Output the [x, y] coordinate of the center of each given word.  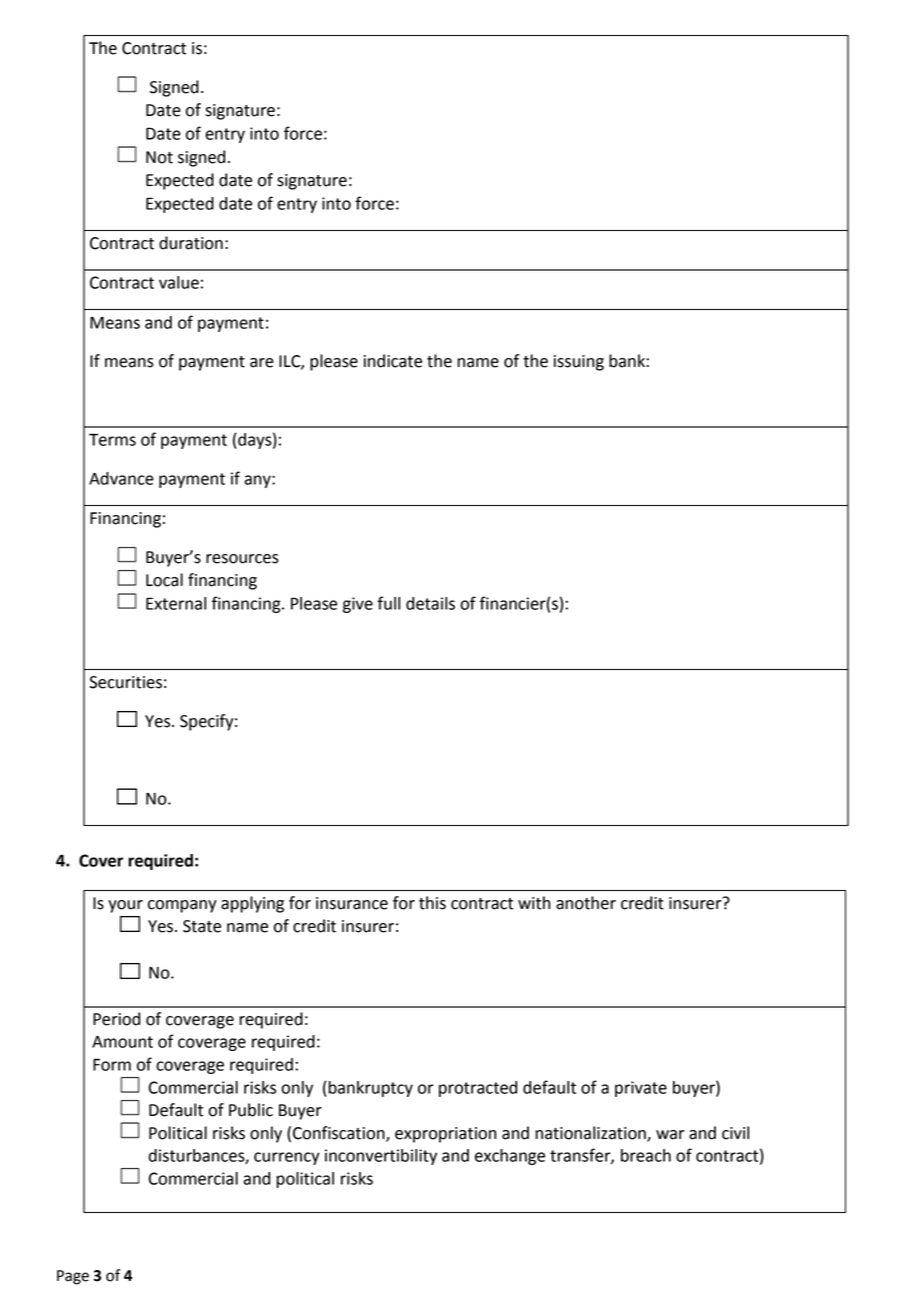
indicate [393, 361]
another [586, 903]
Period [116, 1019]
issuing [579, 363]
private [641, 1089]
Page [73, 1277]
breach [646, 1155]
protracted [478, 1089]
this [432, 903]
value [179, 282]
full [388, 603]
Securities [125, 682]
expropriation [445, 1135]
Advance [121, 478]
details [430, 603]
